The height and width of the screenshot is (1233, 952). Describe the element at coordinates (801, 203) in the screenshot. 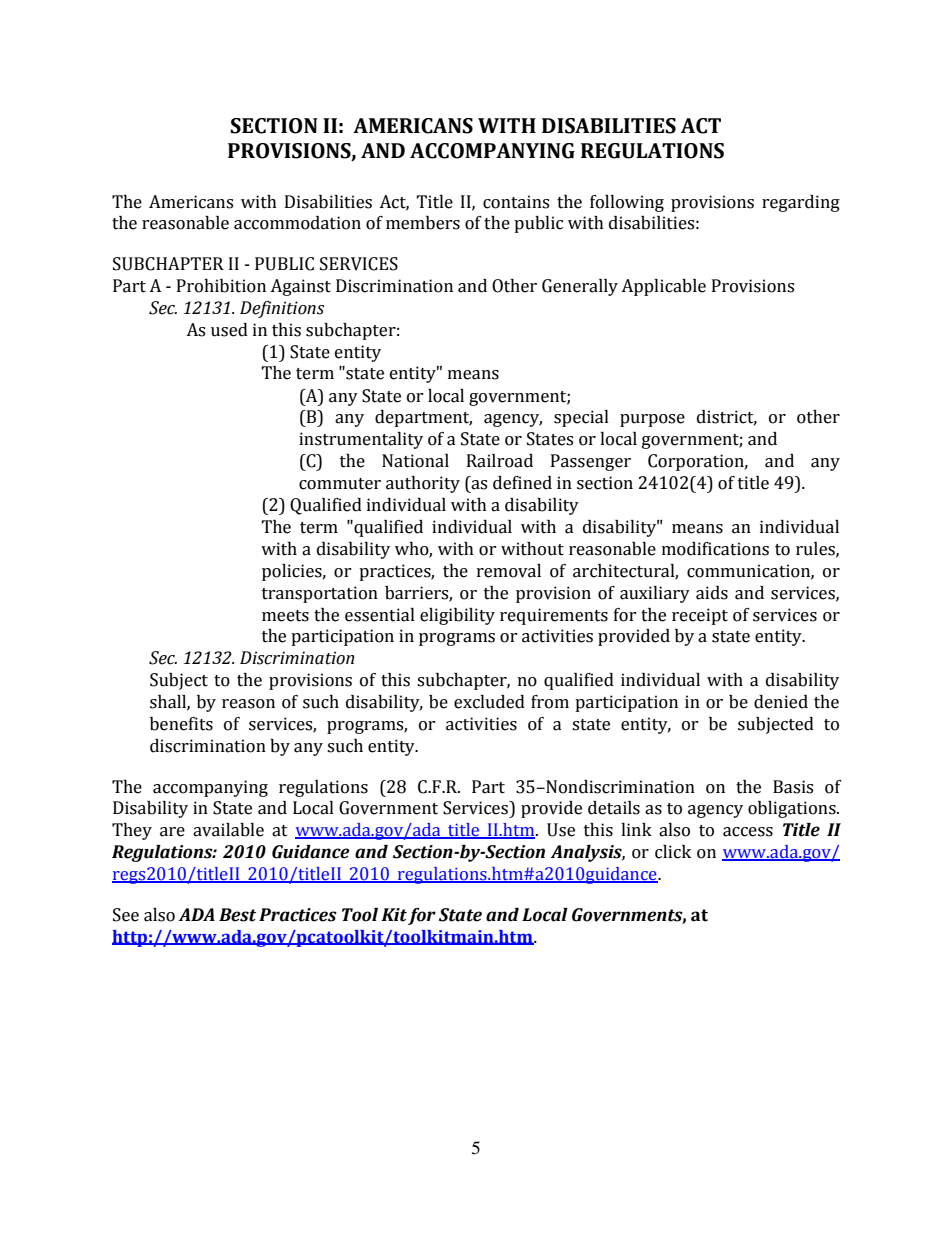

I see `regarding` at that location.
